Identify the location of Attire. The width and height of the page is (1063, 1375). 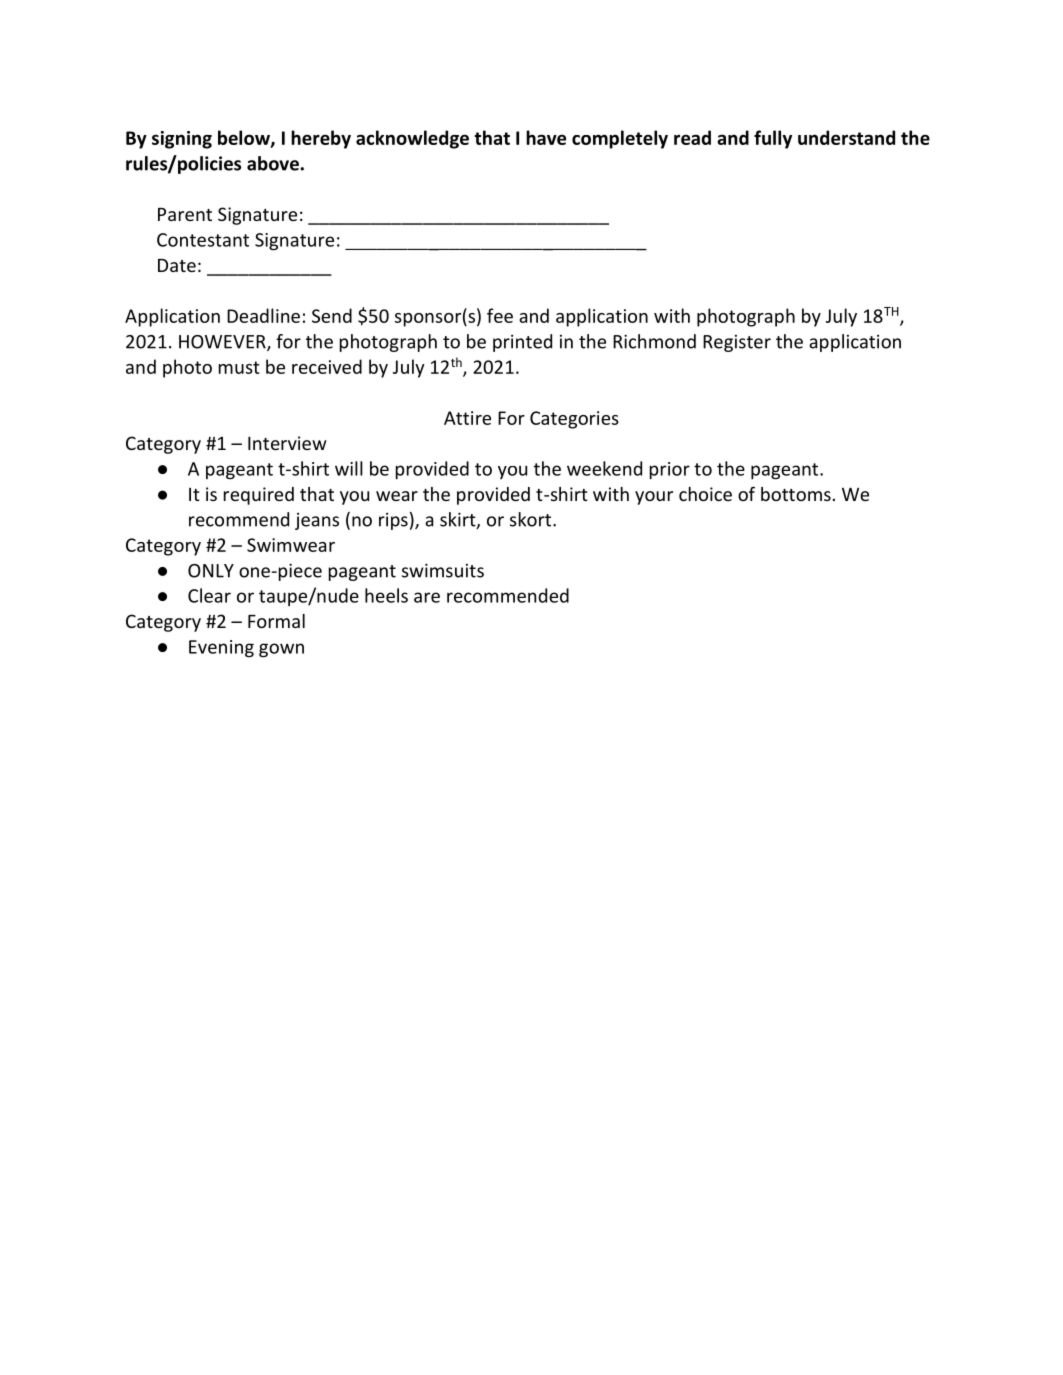
(467, 418).
